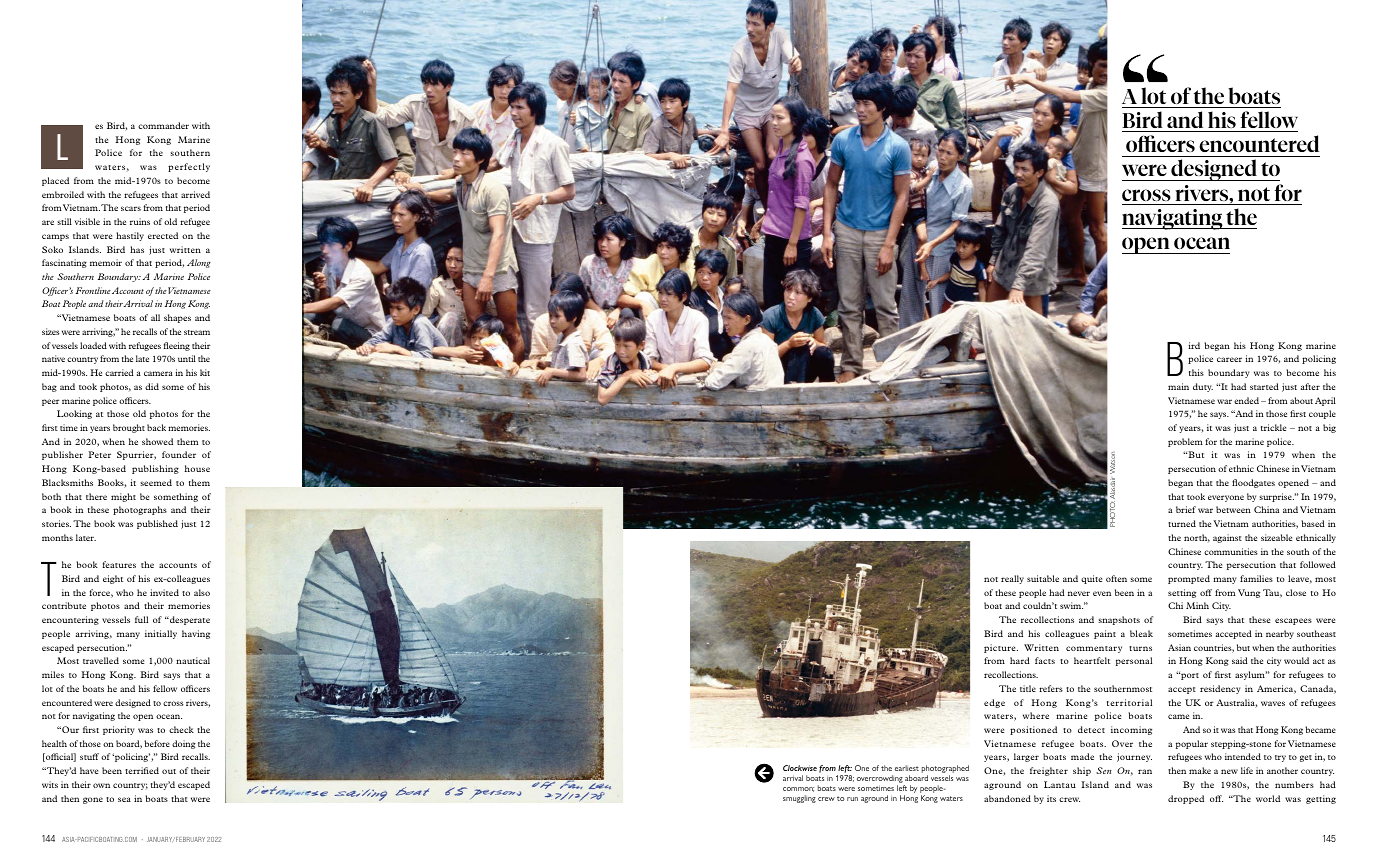 This document has height=868, width=1378. What do you see at coordinates (142, 770) in the document?
I see `terrified` at bounding box center [142, 770].
